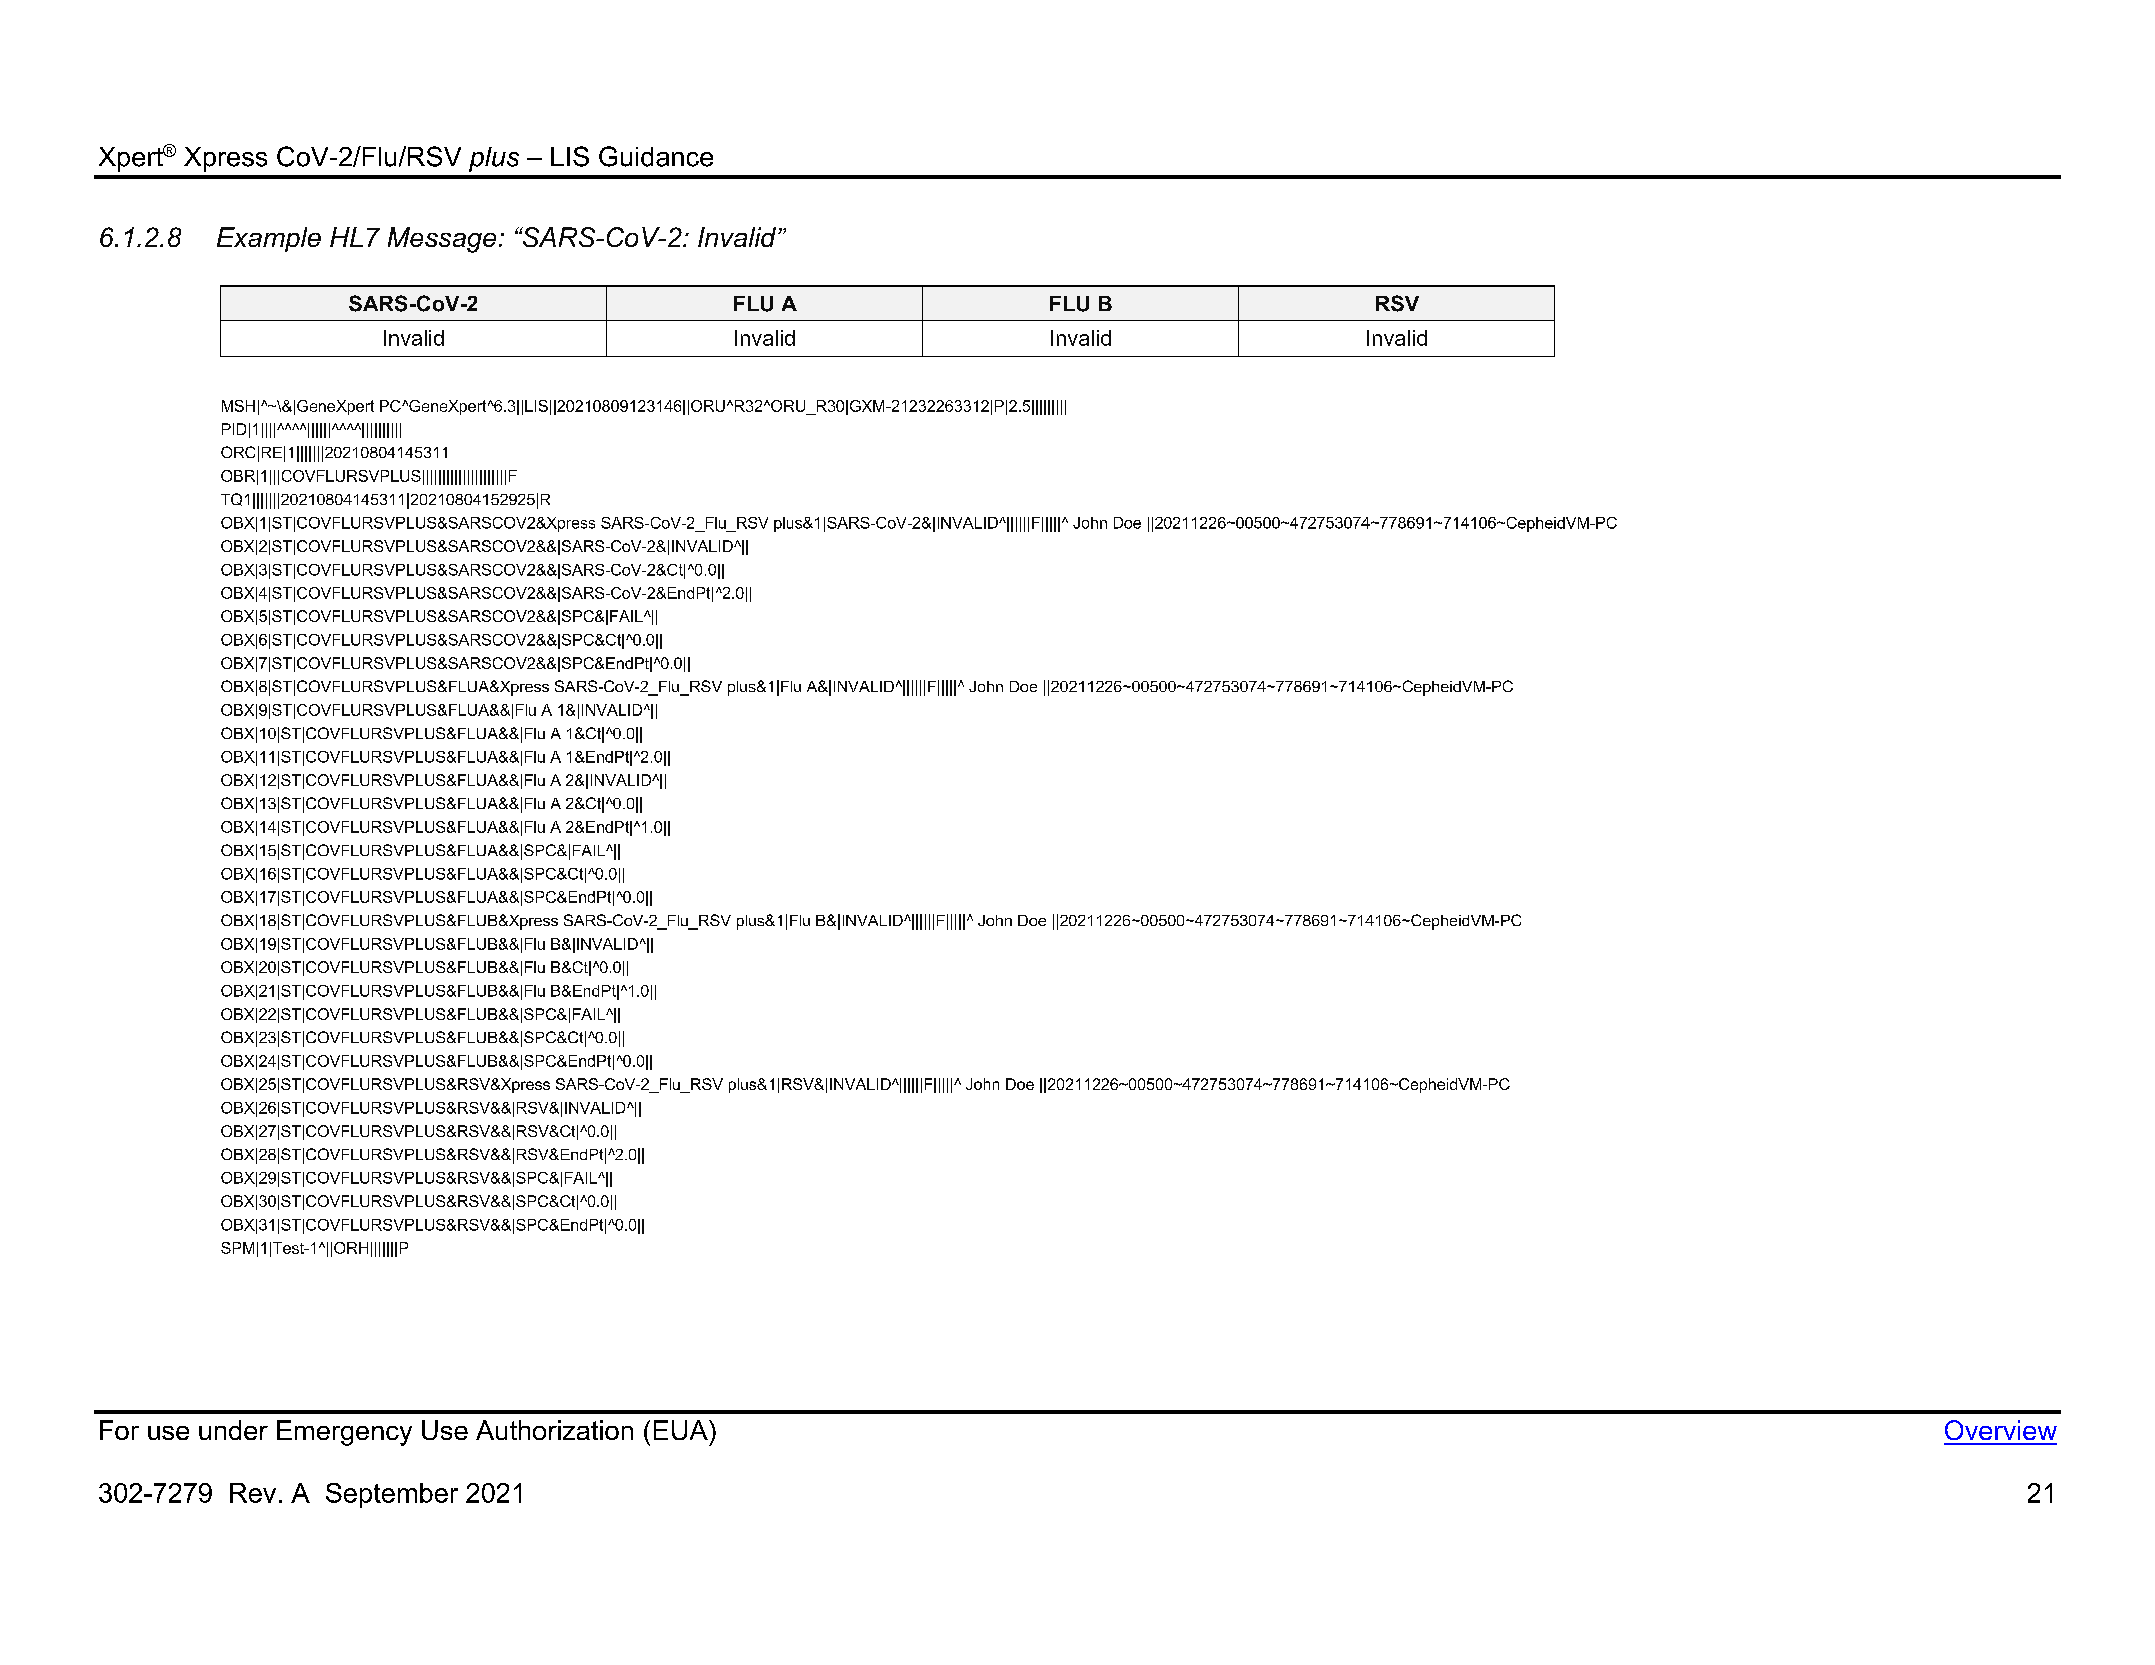  What do you see at coordinates (682, 1430) in the screenshot?
I see `EUA` at bounding box center [682, 1430].
